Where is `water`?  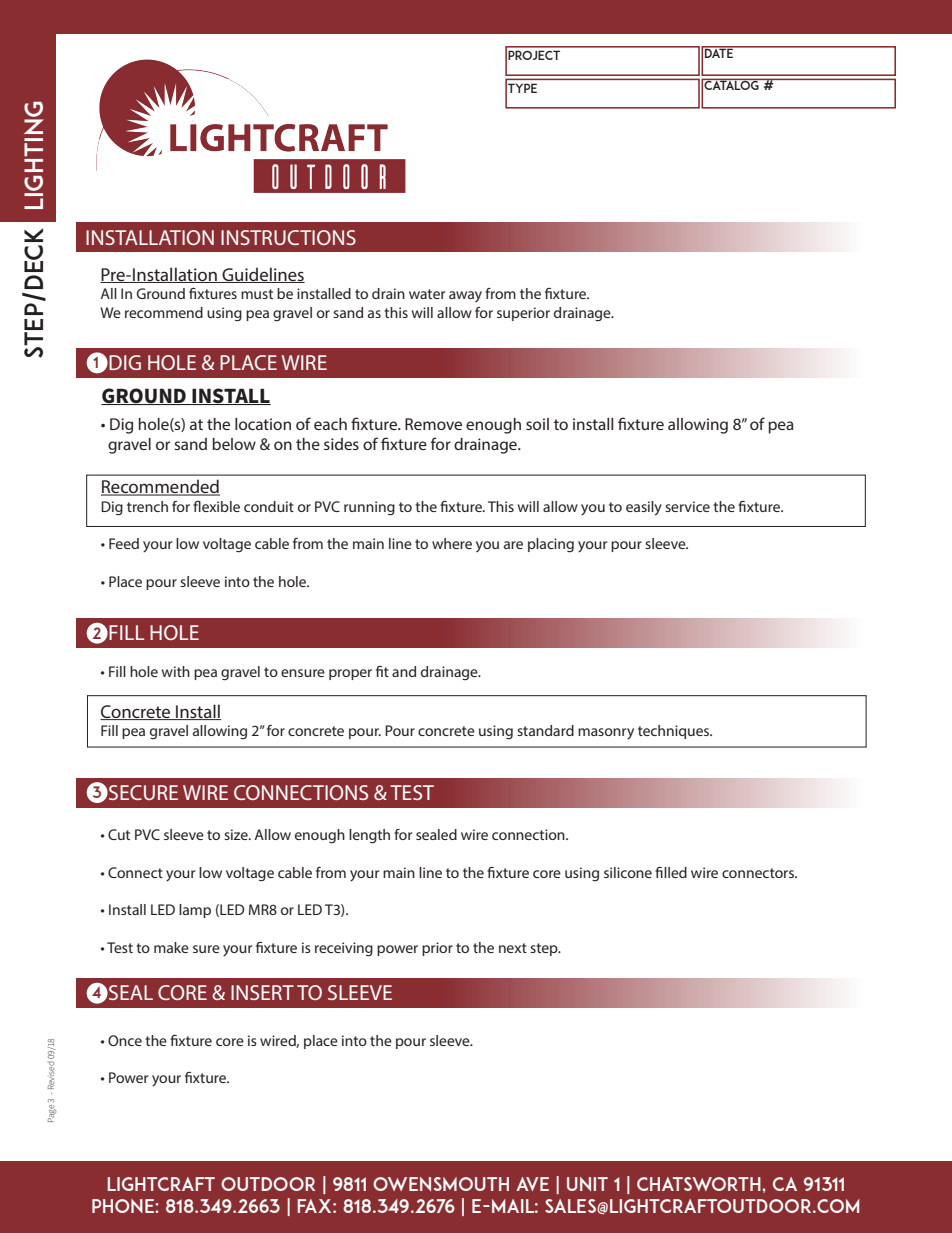
water is located at coordinates (427, 294).
